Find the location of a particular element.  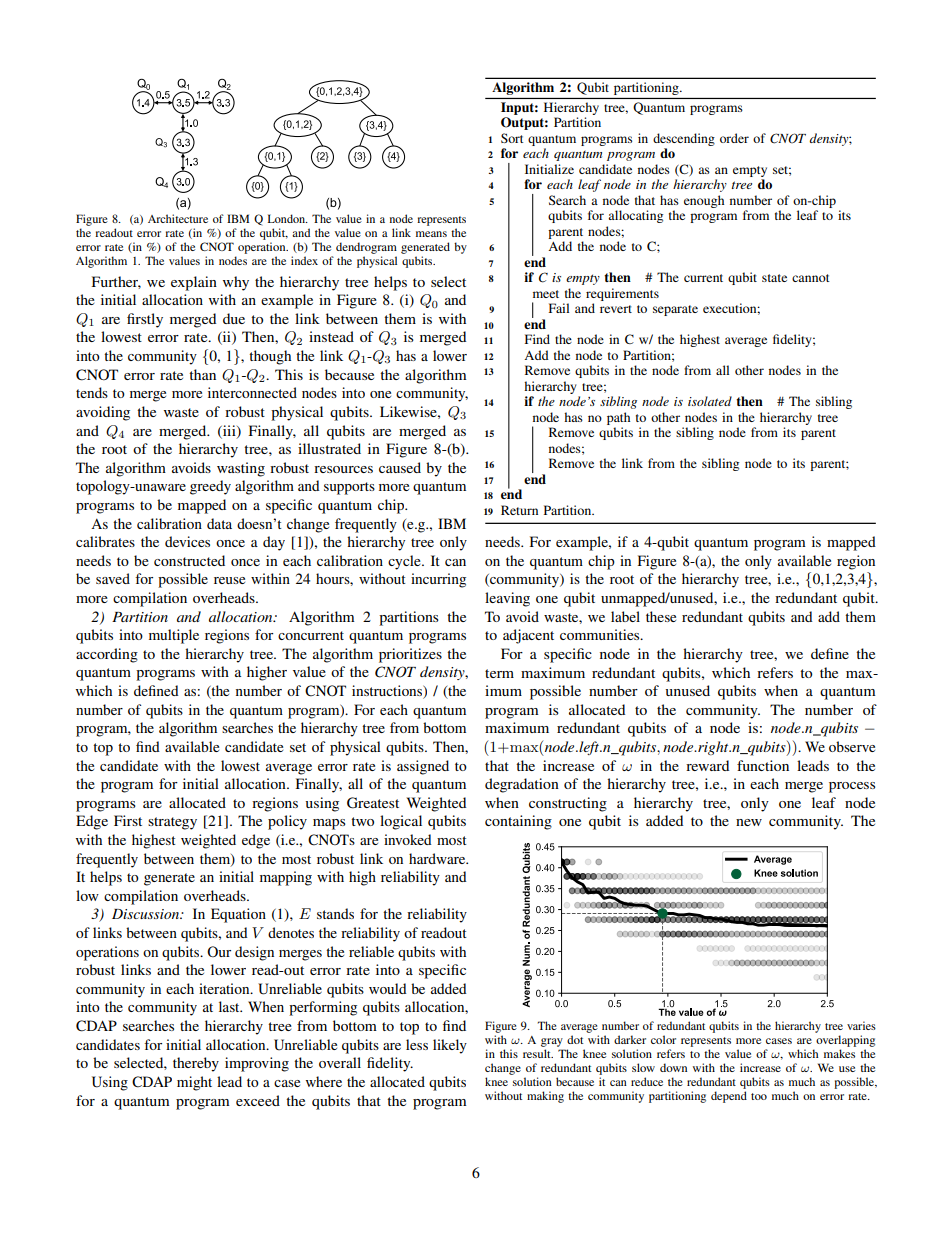

order is located at coordinates (734, 138).
